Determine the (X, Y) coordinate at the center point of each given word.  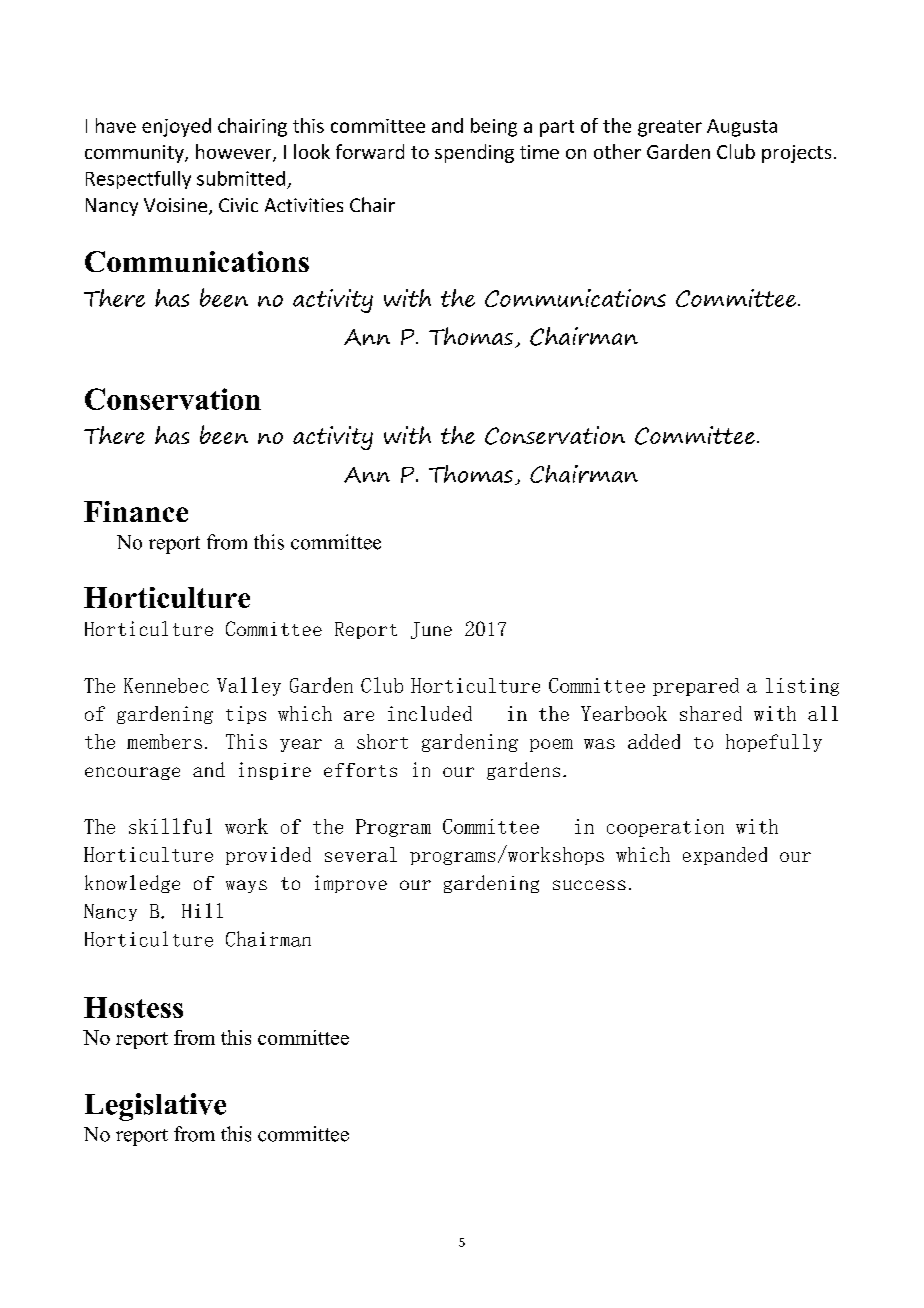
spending (474, 153)
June (431, 630)
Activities (304, 205)
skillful (170, 826)
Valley (249, 686)
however (235, 153)
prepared (696, 687)
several (361, 854)
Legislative (155, 1107)
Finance (136, 511)
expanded (725, 856)
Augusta (742, 128)
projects (796, 154)
